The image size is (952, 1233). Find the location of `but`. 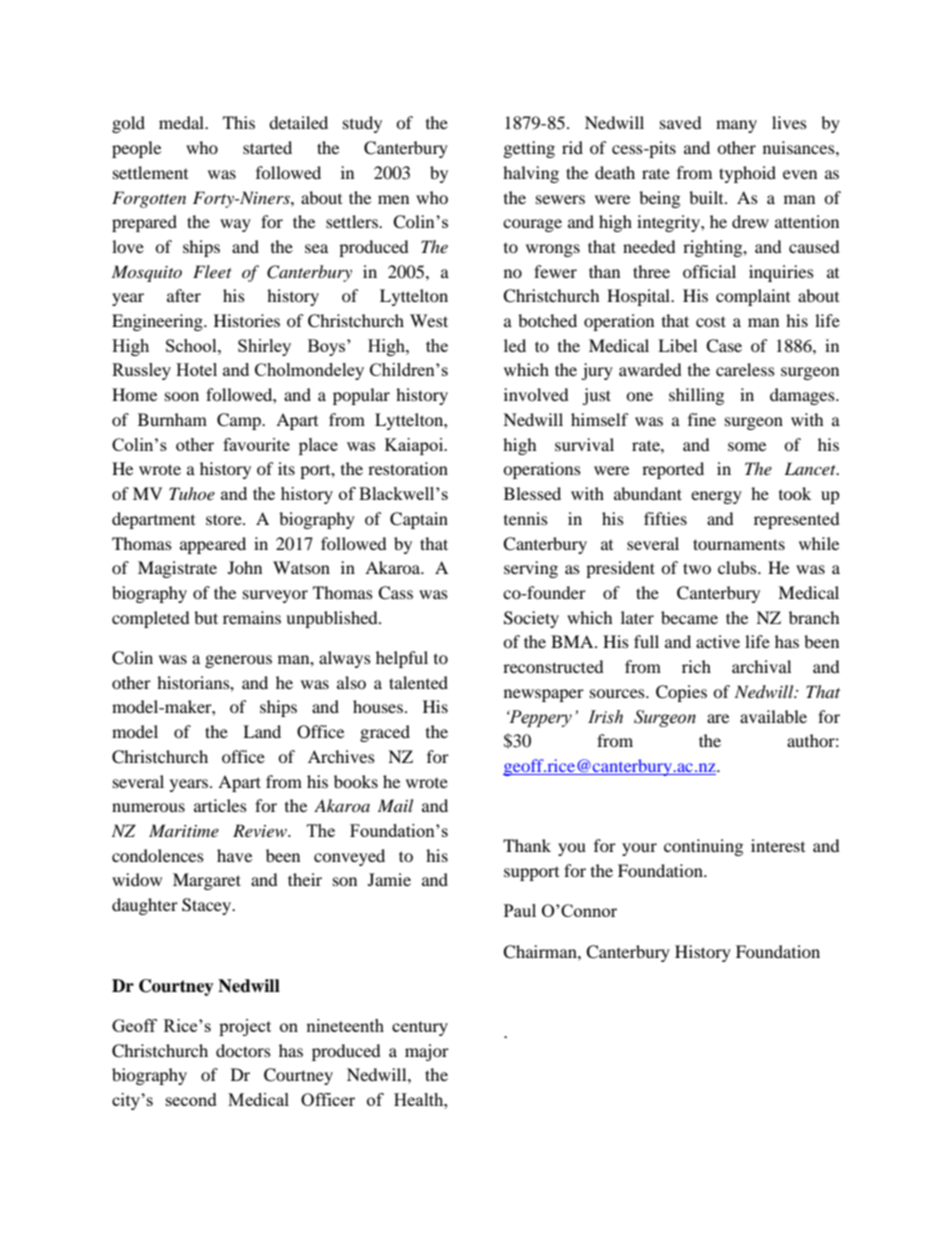

but is located at coordinates (206, 617).
